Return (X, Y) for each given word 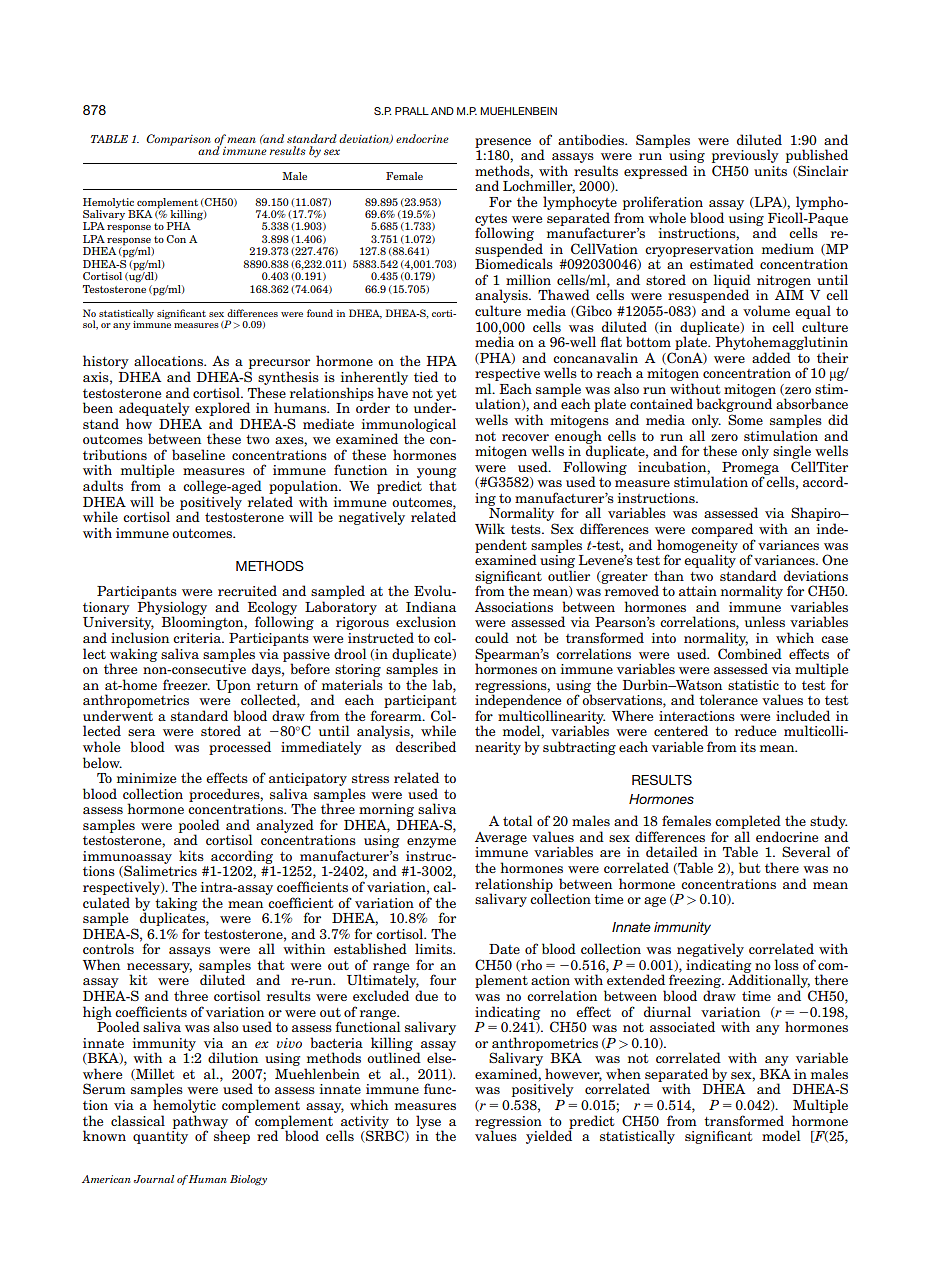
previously (745, 157)
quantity (160, 1137)
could (492, 637)
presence (503, 143)
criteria (198, 638)
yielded (549, 1136)
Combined (750, 653)
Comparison (178, 140)
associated (682, 1026)
